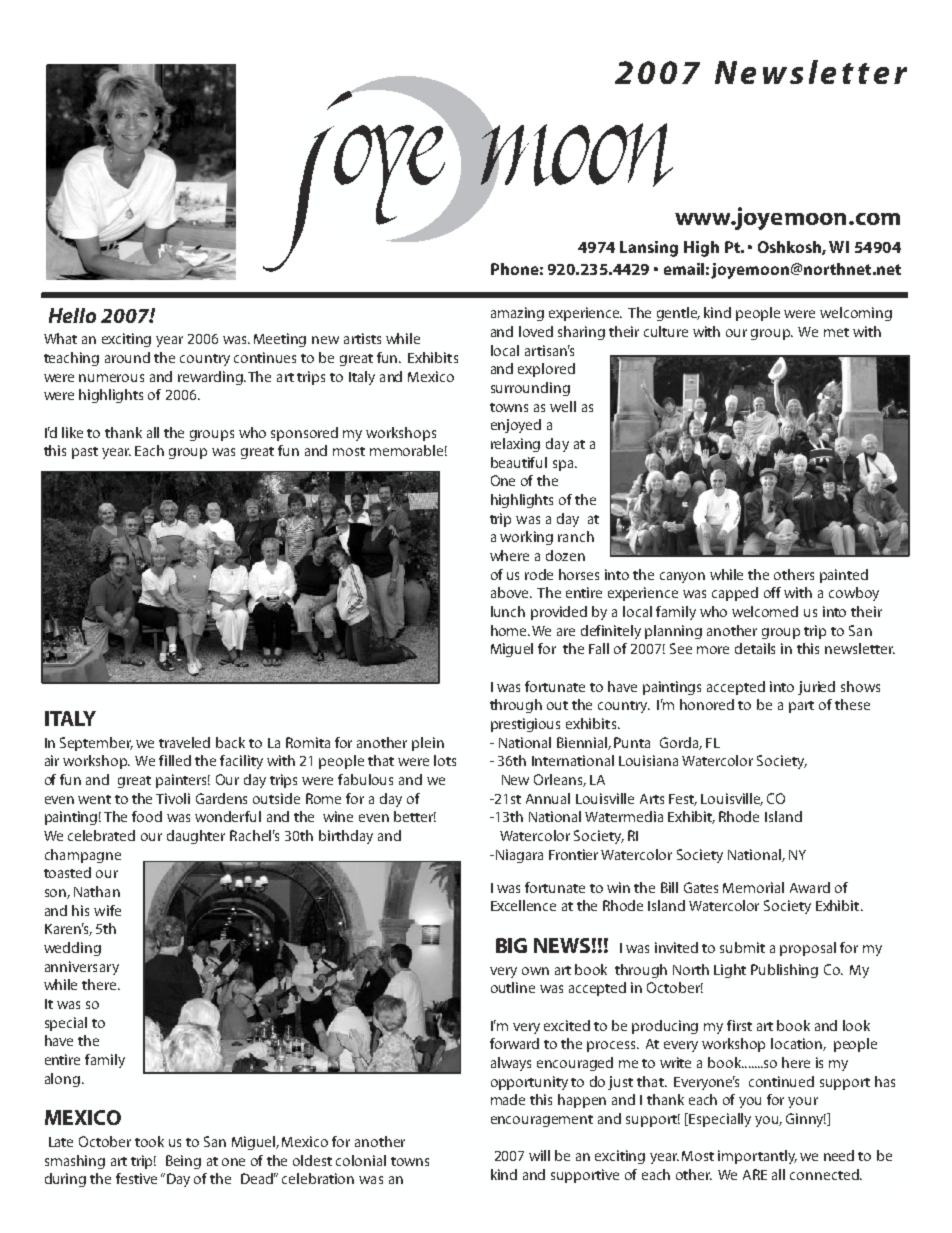 The image size is (952, 1233). Describe the element at coordinates (525, 725) in the screenshot. I see `prestigious` at that location.
